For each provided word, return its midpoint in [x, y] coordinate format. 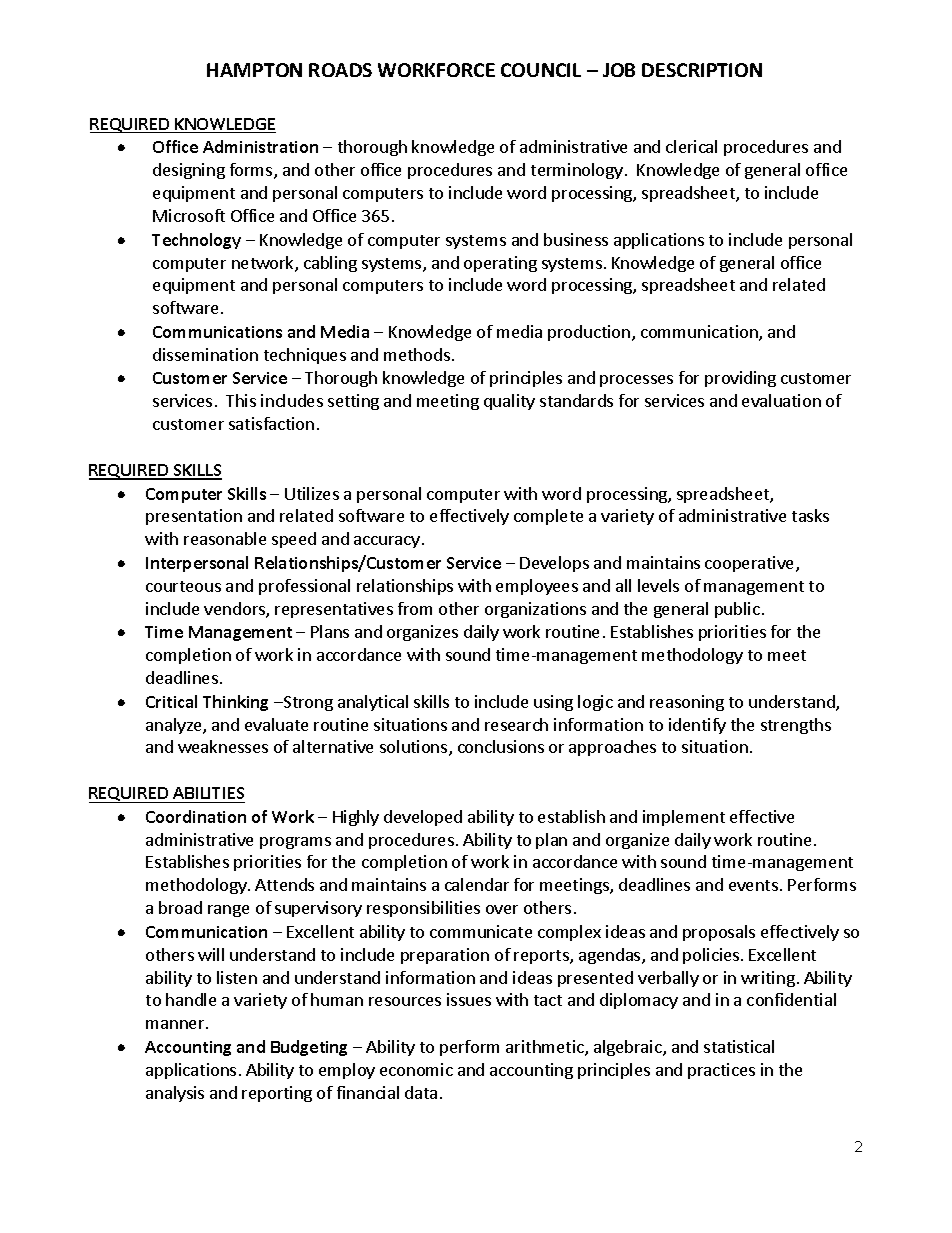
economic [416, 1069]
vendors [235, 610]
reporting [277, 1094]
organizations [535, 610]
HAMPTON [254, 70]
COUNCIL [541, 70]
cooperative [751, 564]
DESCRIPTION [702, 70]
